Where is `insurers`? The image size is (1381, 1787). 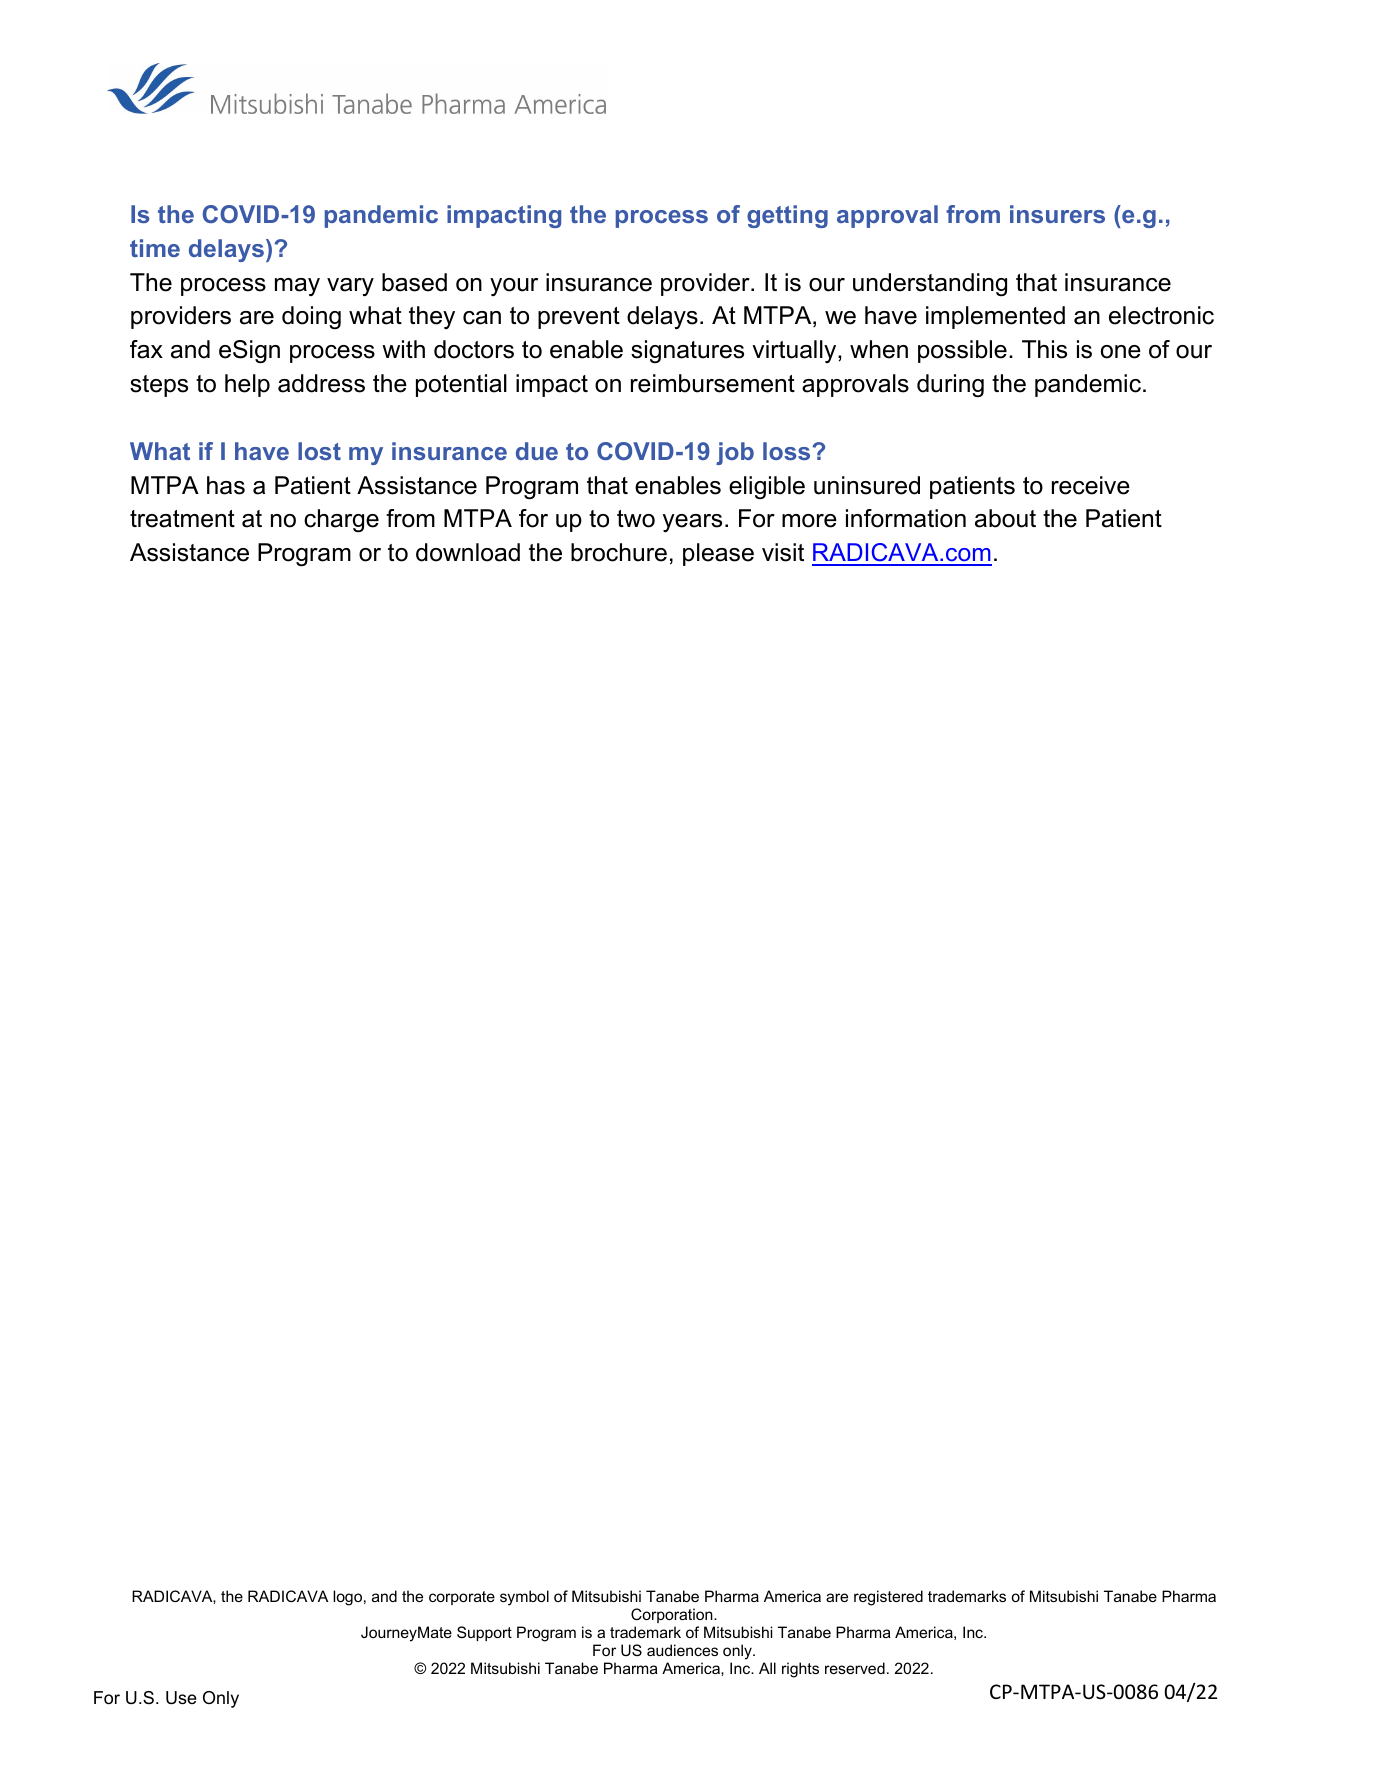
insurers is located at coordinates (1057, 214).
